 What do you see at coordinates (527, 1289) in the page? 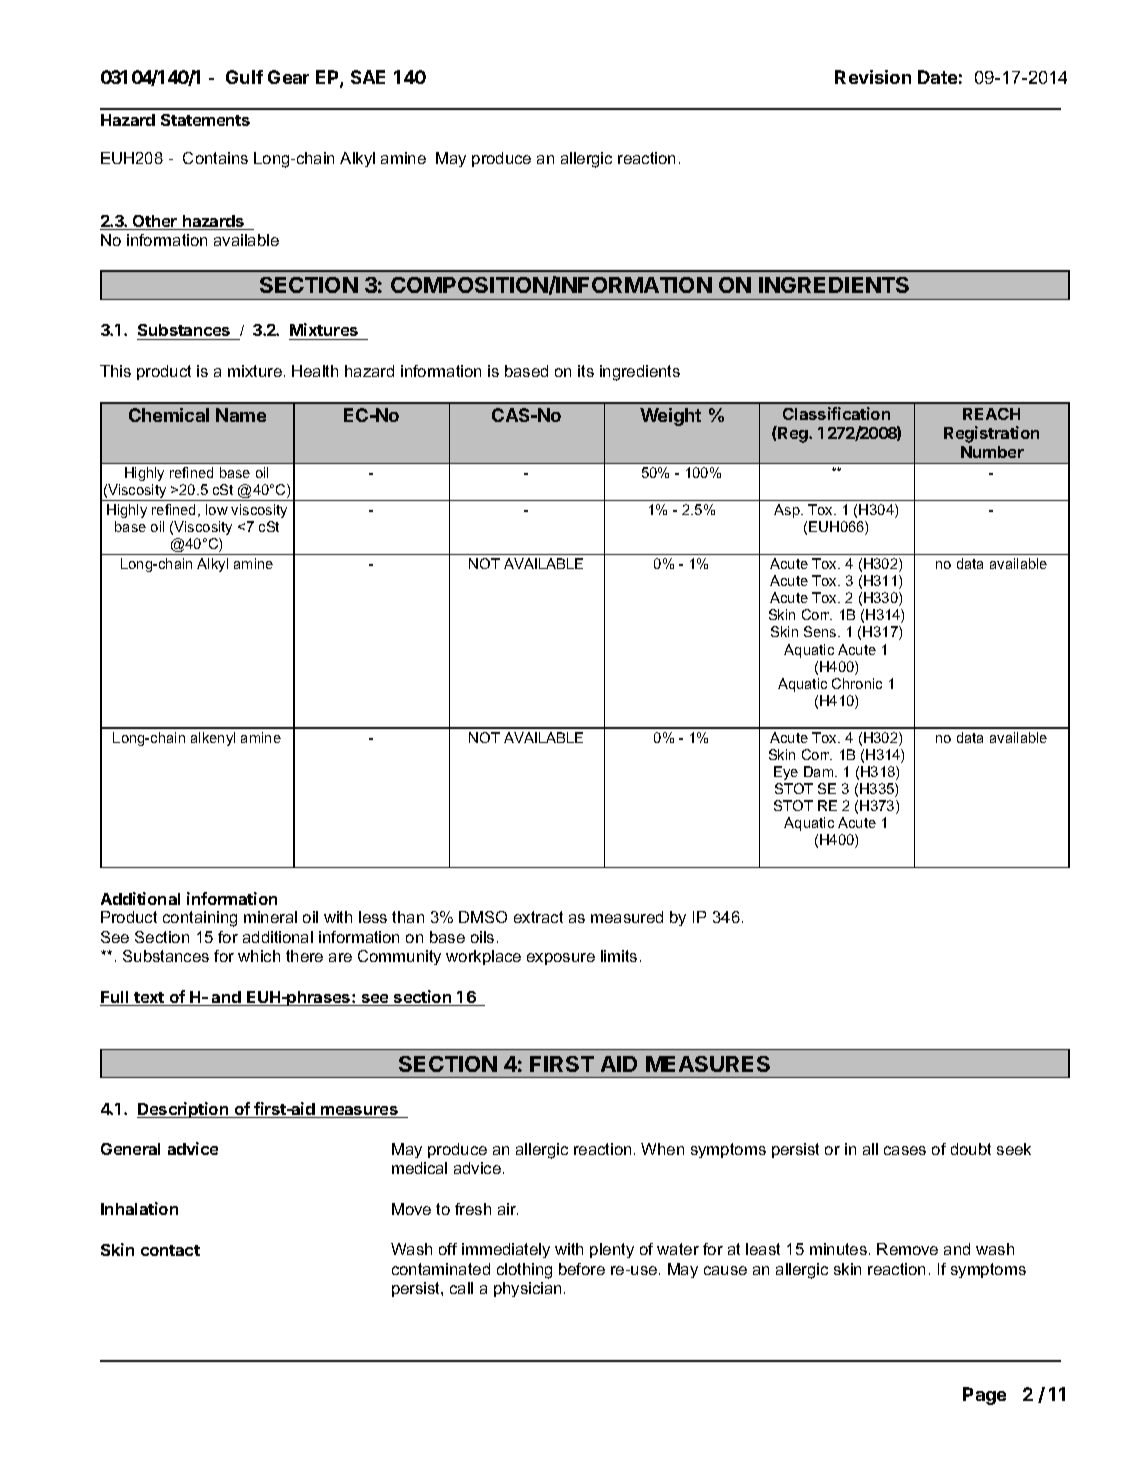
I see `physician` at bounding box center [527, 1289].
